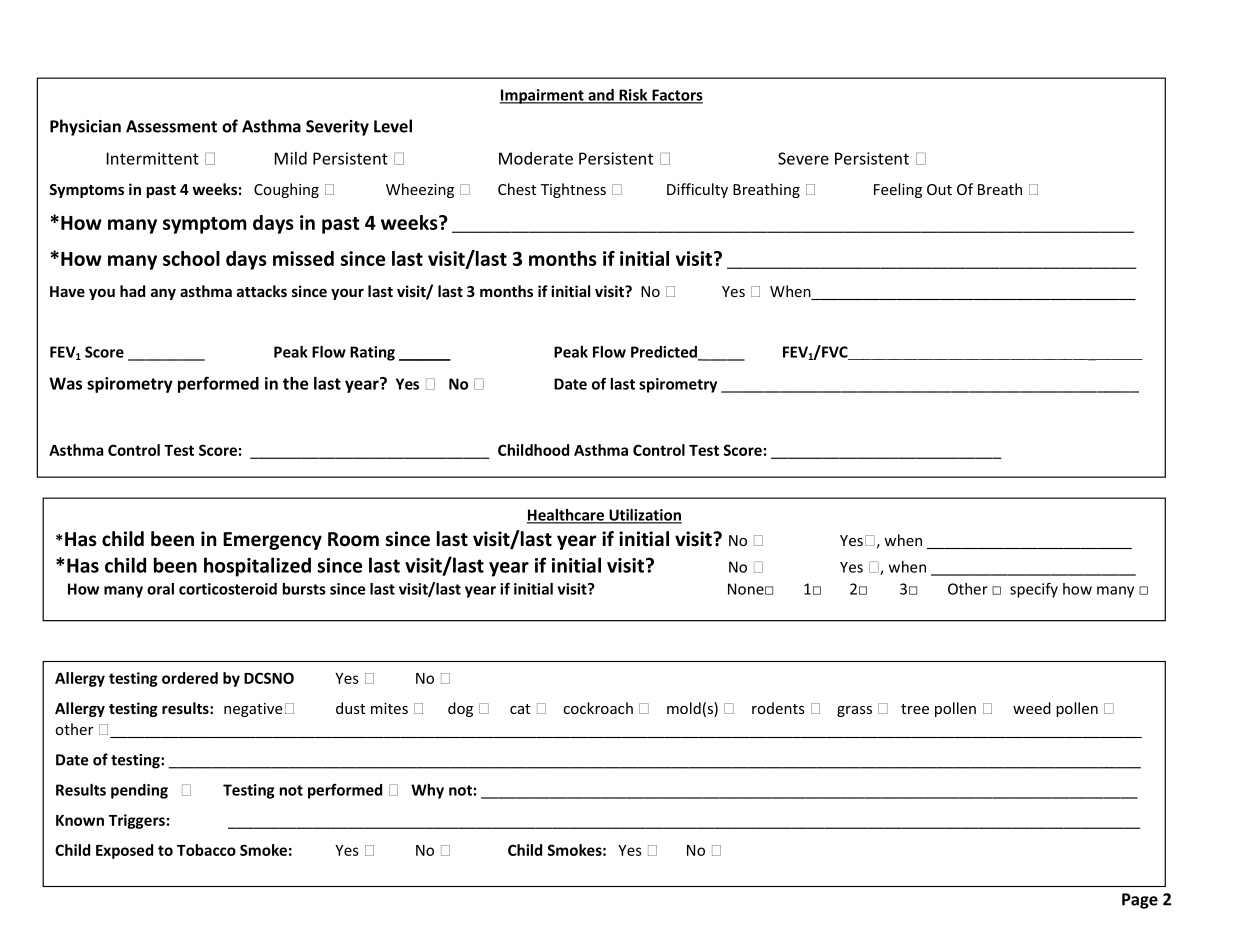  I want to click on specify, so click(1034, 590).
